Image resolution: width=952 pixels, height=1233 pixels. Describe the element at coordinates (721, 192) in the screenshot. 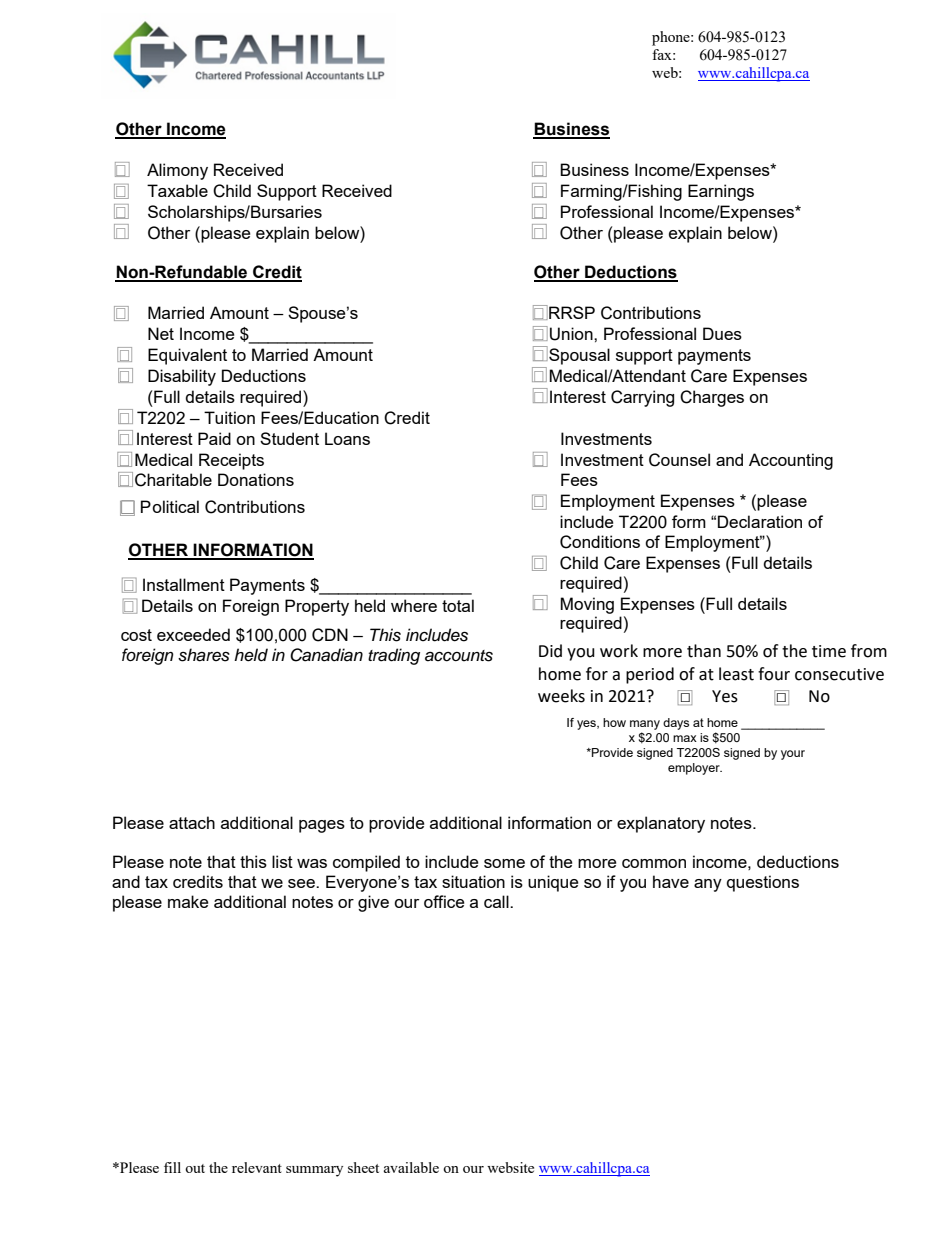

I see `Earnings` at that location.
